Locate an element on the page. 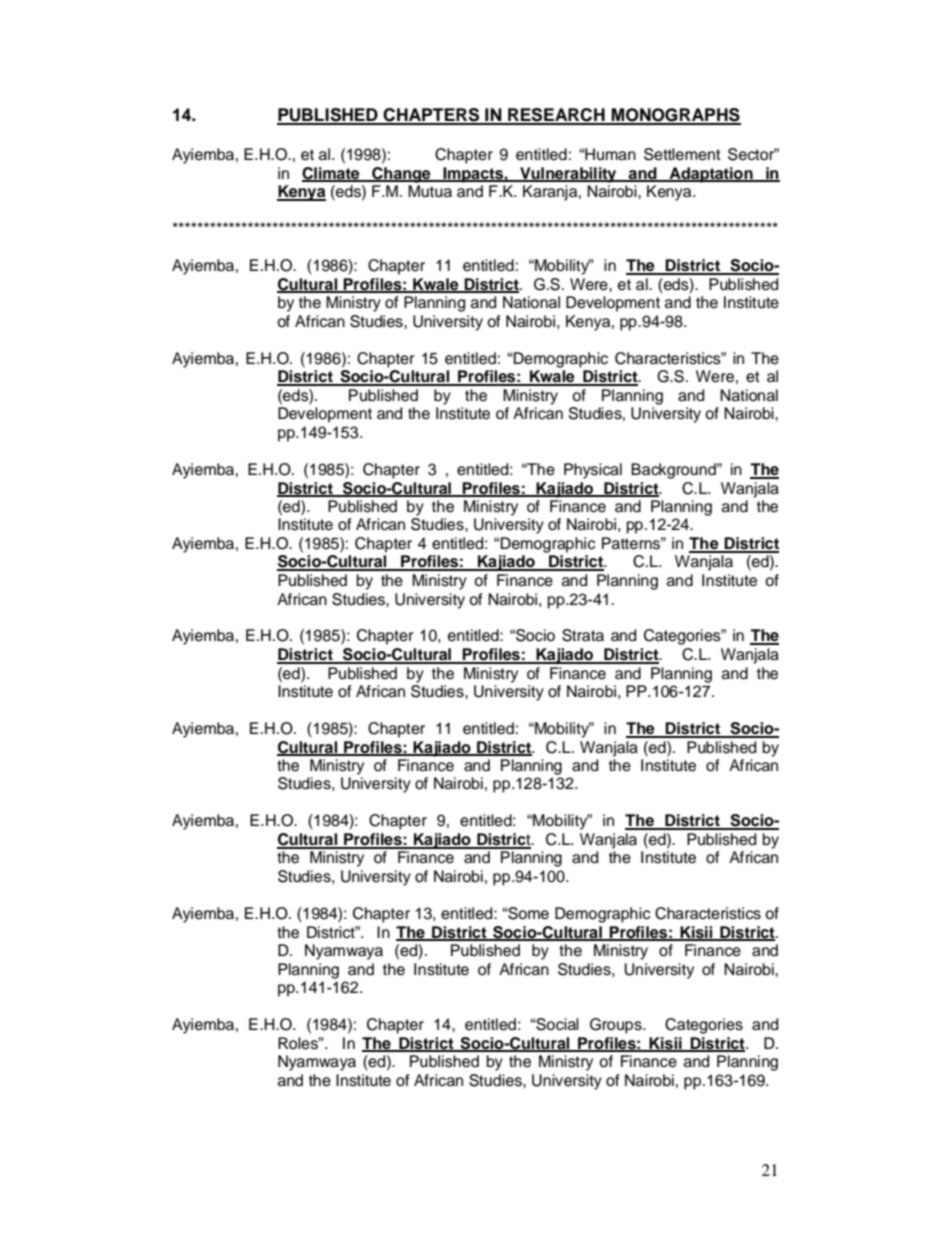  Strata is located at coordinates (583, 635).
